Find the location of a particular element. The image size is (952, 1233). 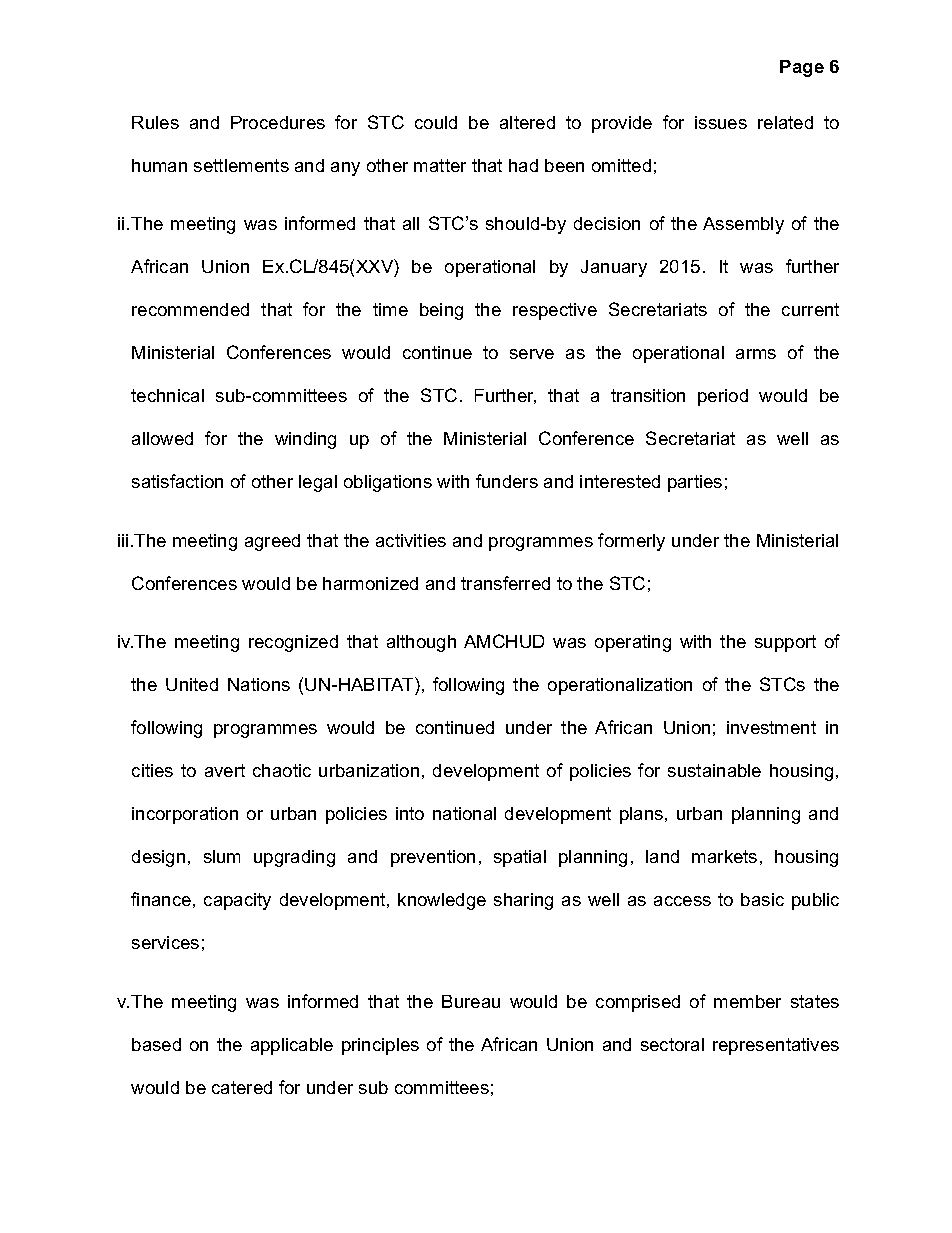

Procedures is located at coordinates (278, 122).
